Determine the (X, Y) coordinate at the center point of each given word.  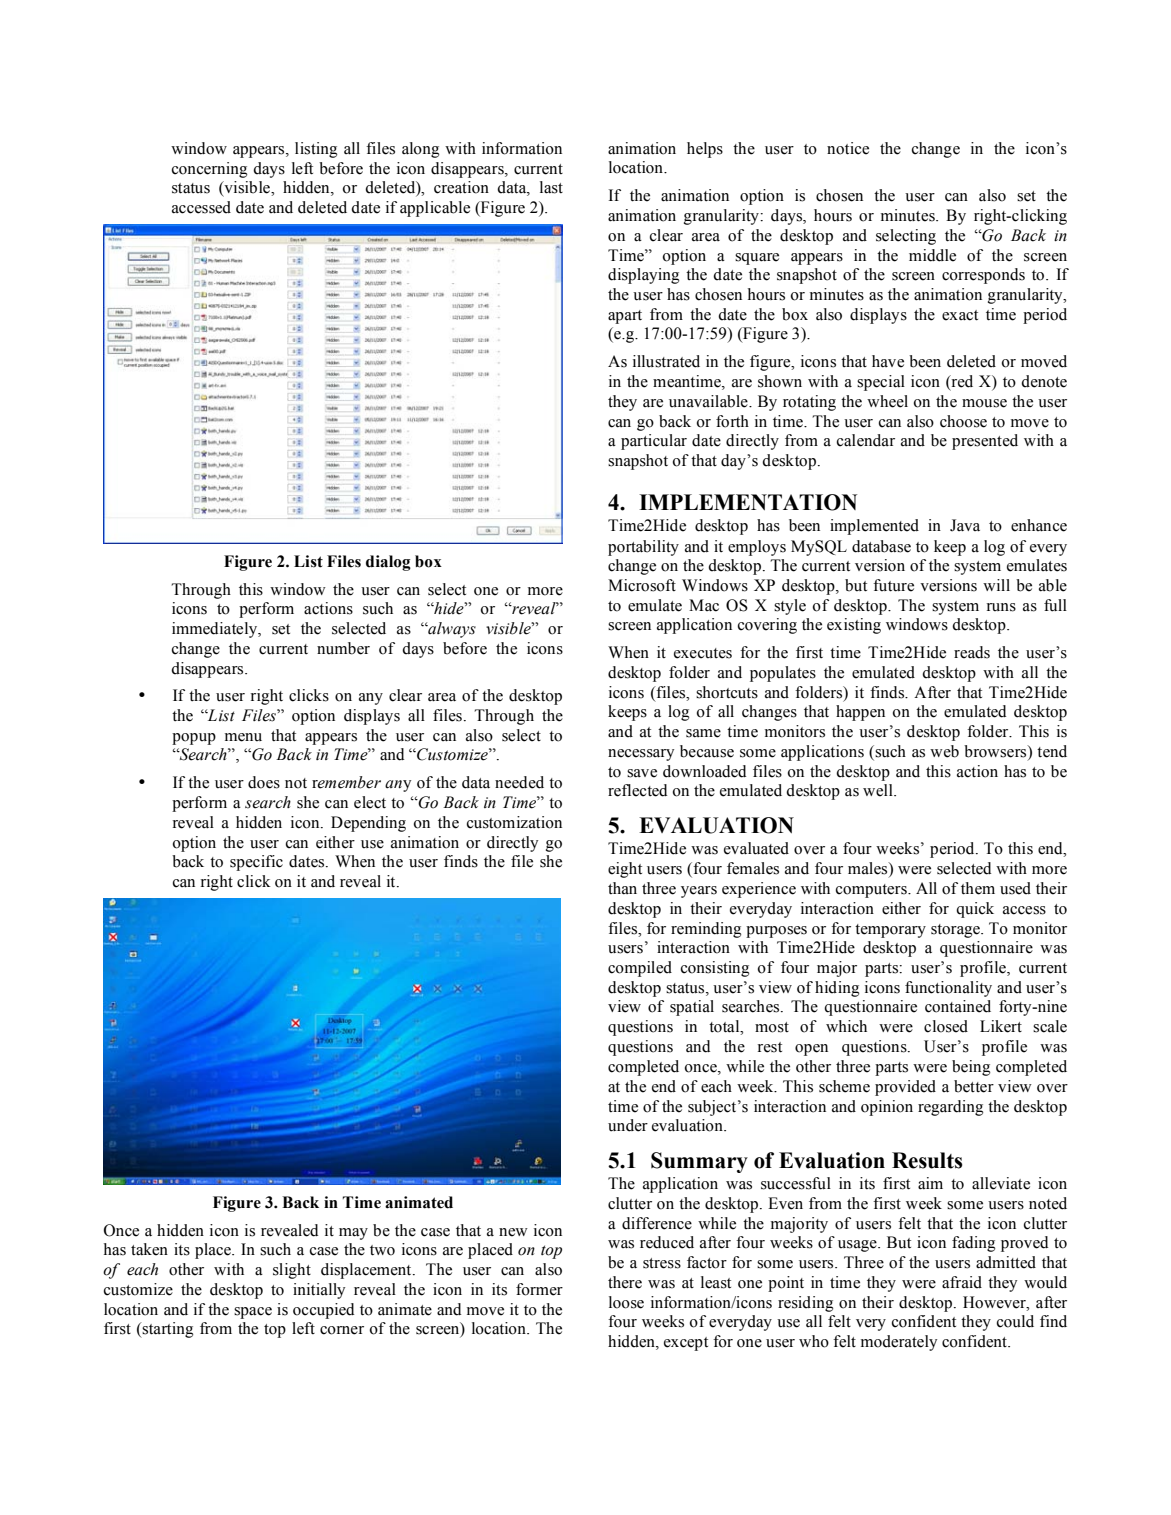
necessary (641, 755)
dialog (388, 563)
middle (932, 255)
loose (626, 1302)
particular (654, 442)
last (551, 187)
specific (256, 863)
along (420, 150)
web (944, 751)
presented (985, 442)
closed (946, 1026)
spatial (692, 1008)
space (253, 1313)
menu (243, 737)
